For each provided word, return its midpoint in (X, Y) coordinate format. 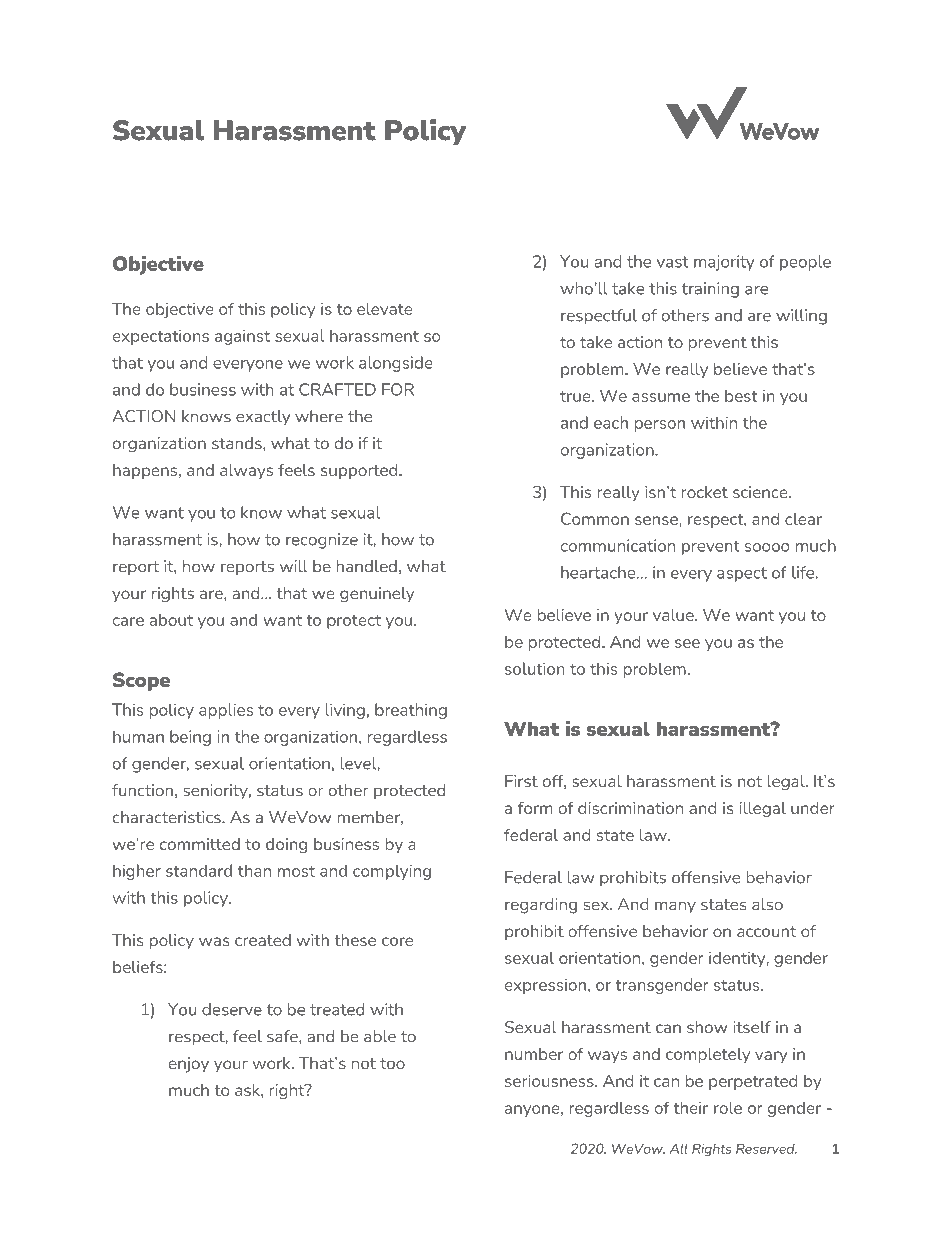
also (767, 904)
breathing (411, 711)
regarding (541, 906)
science (761, 492)
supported (360, 471)
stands (238, 443)
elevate (384, 308)
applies (226, 711)
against (242, 337)
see (687, 643)
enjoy (189, 1065)
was (214, 941)
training (710, 290)
